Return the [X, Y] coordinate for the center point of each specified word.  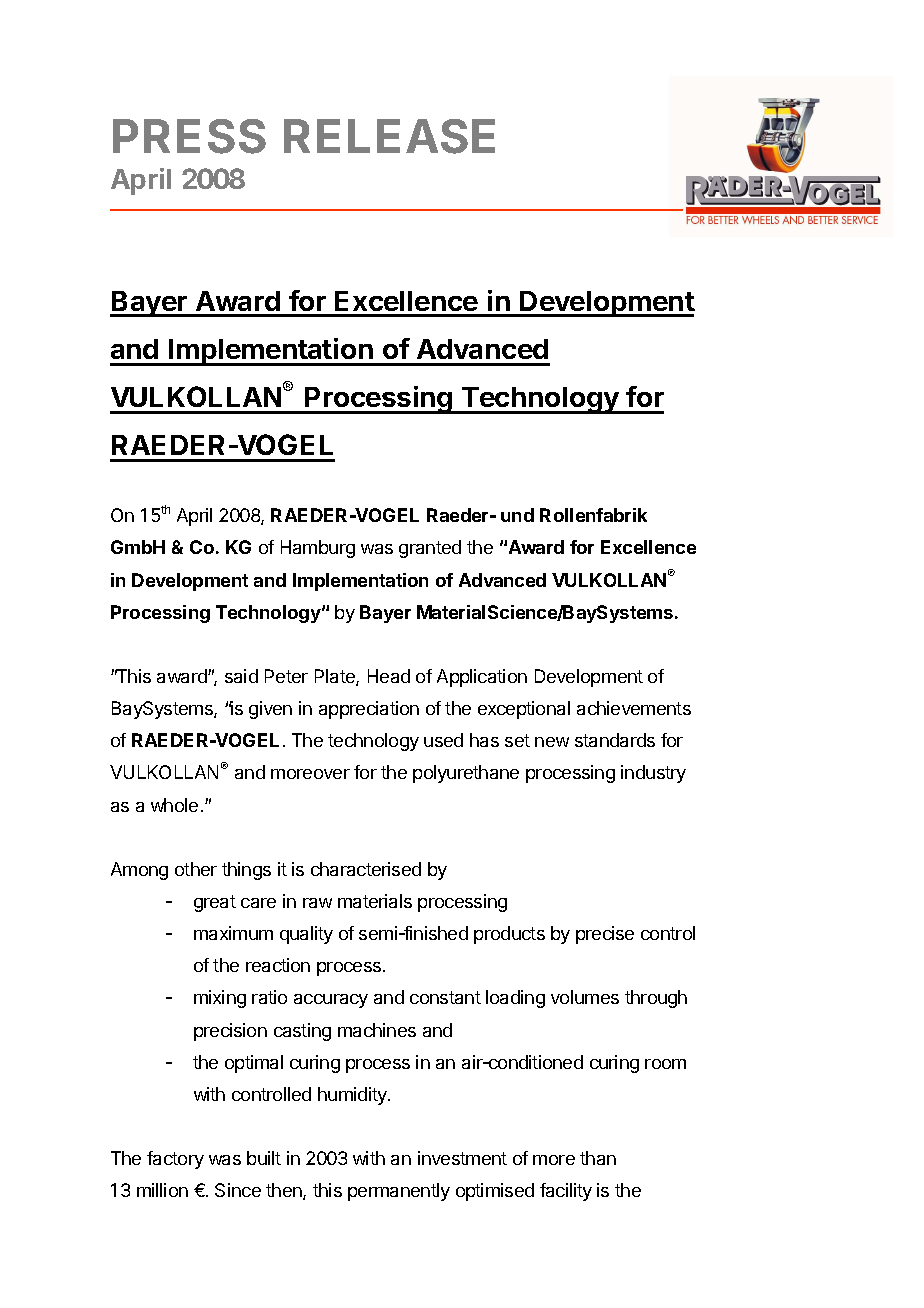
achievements [634, 708]
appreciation [369, 710]
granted [430, 549]
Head [389, 676]
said [241, 676]
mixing [220, 999]
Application [482, 678]
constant [445, 997]
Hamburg [318, 549]
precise [605, 935]
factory [175, 1160]
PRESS [189, 136]
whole [174, 805]
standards [615, 740]
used [443, 740]
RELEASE [389, 136]
